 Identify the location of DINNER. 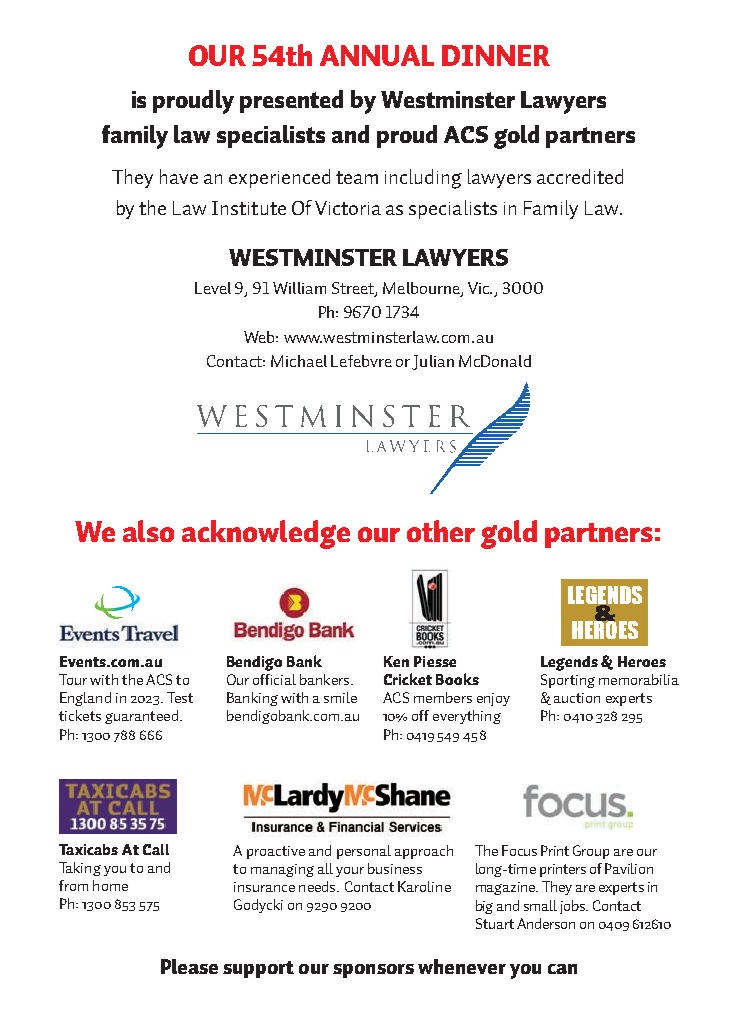
(496, 55).
